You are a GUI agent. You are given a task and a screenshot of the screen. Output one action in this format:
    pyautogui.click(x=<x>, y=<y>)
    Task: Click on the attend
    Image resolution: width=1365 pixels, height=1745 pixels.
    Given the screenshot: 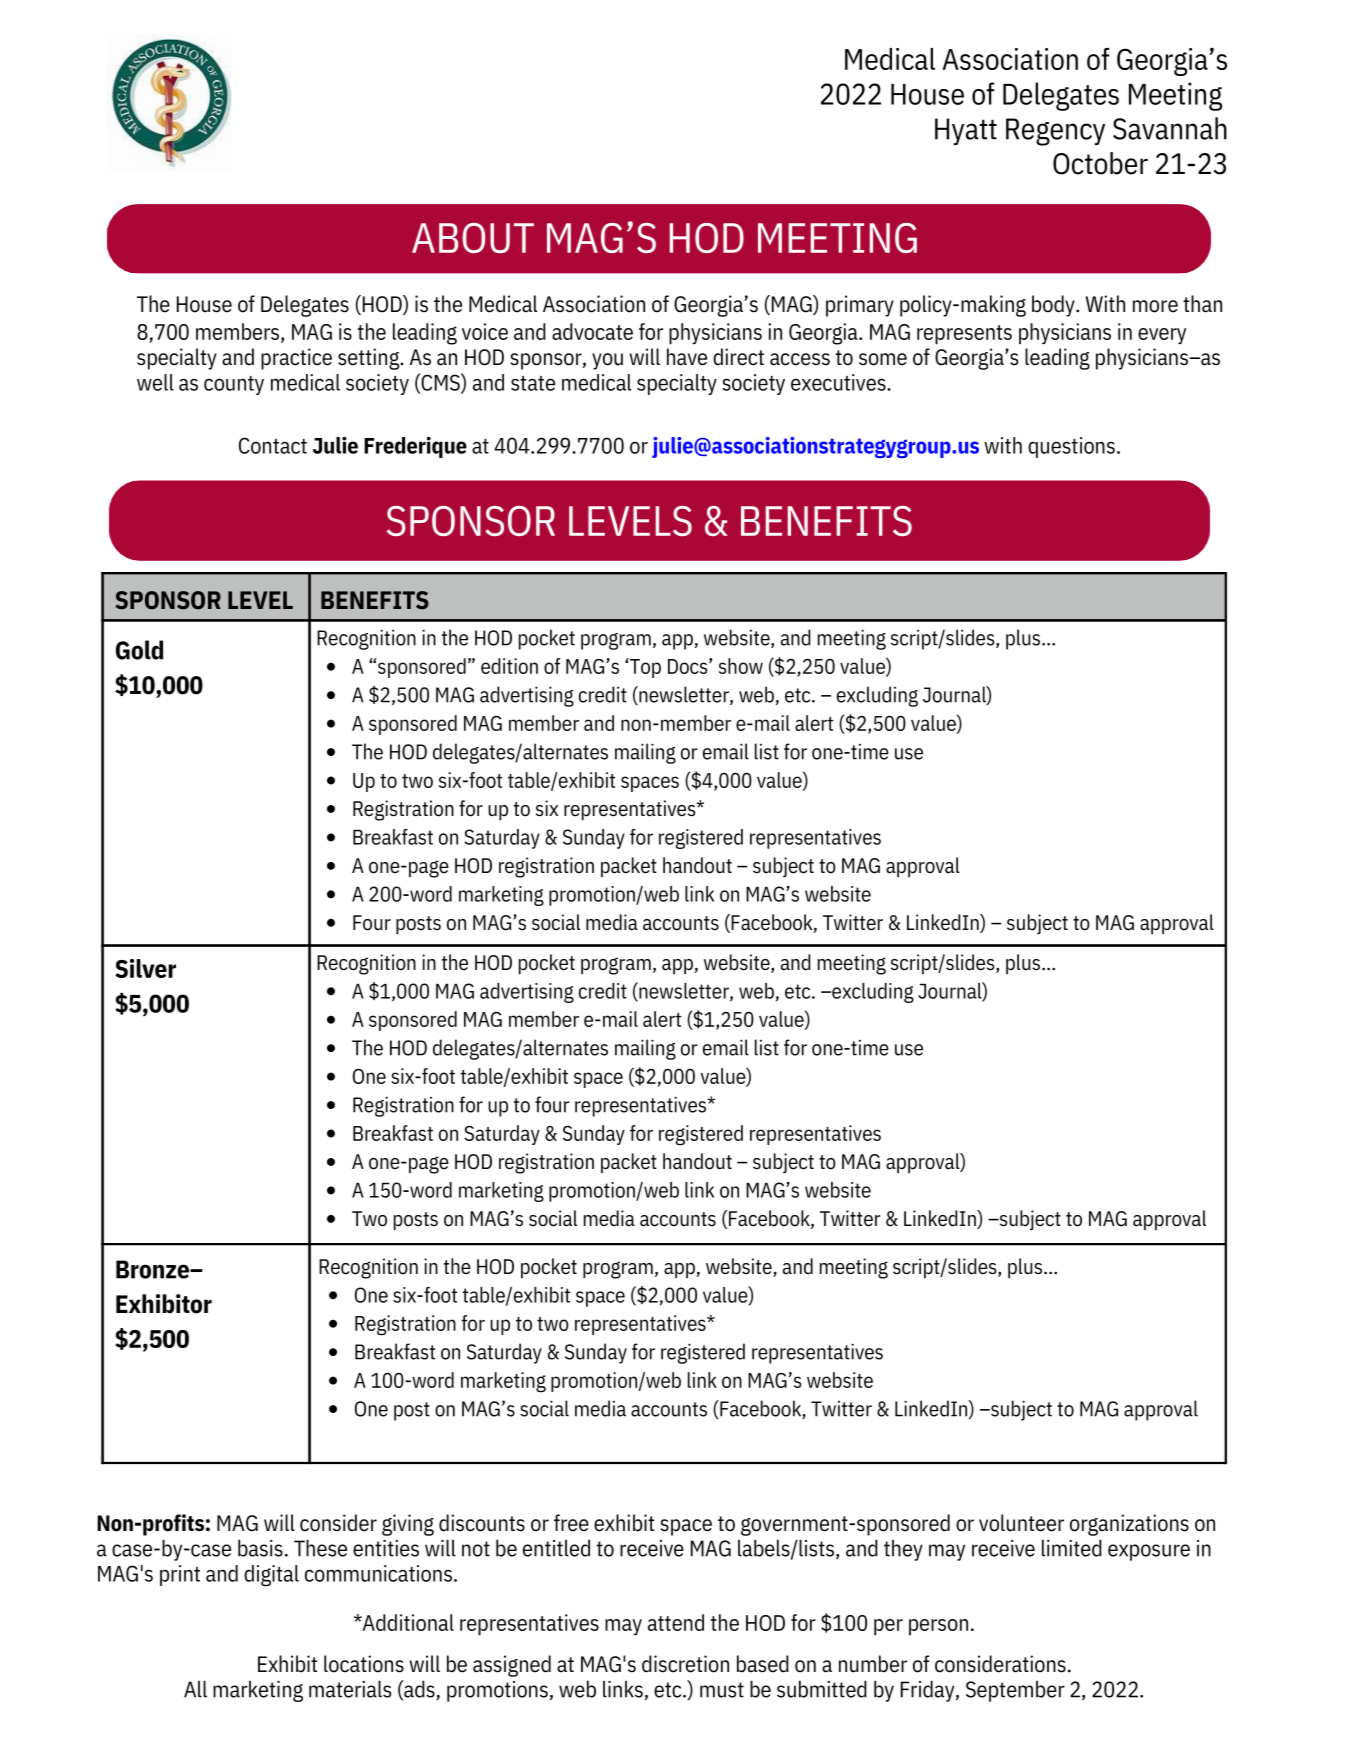 What is the action you would take?
    pyautogui.click(x=676, y=1622)
